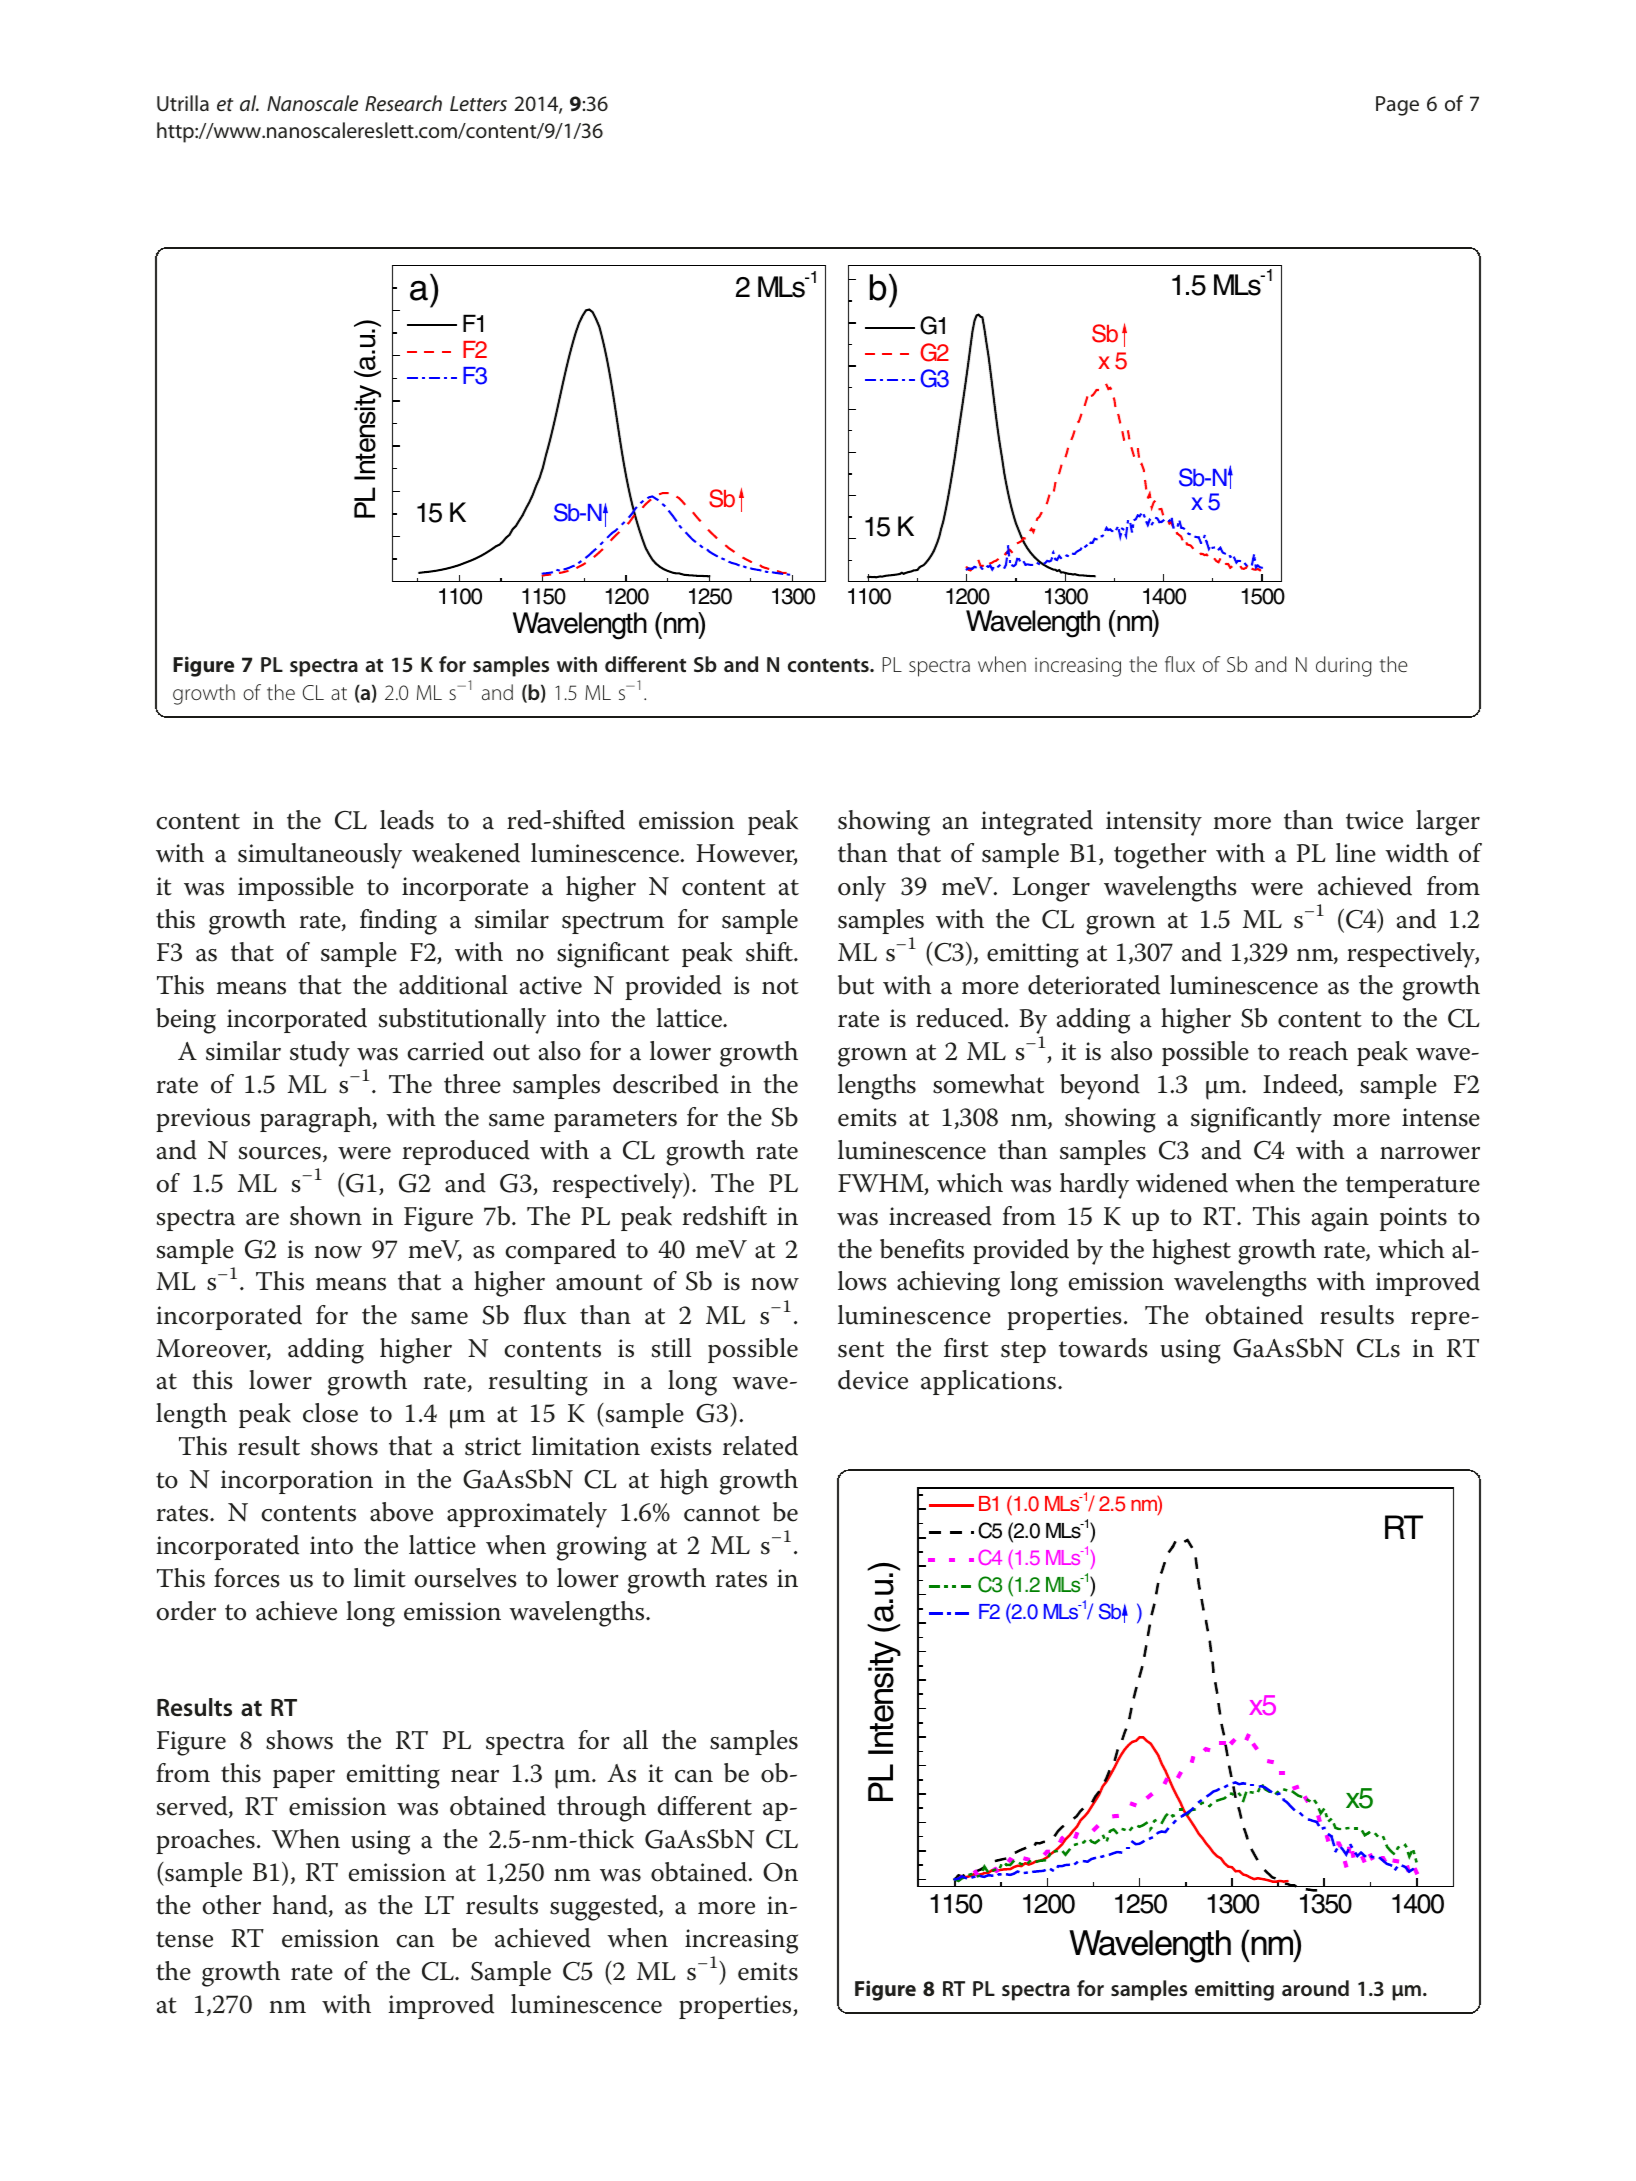  Describe the element at coordinates (856, 985) in the screenshot. I see `but` at that location.
